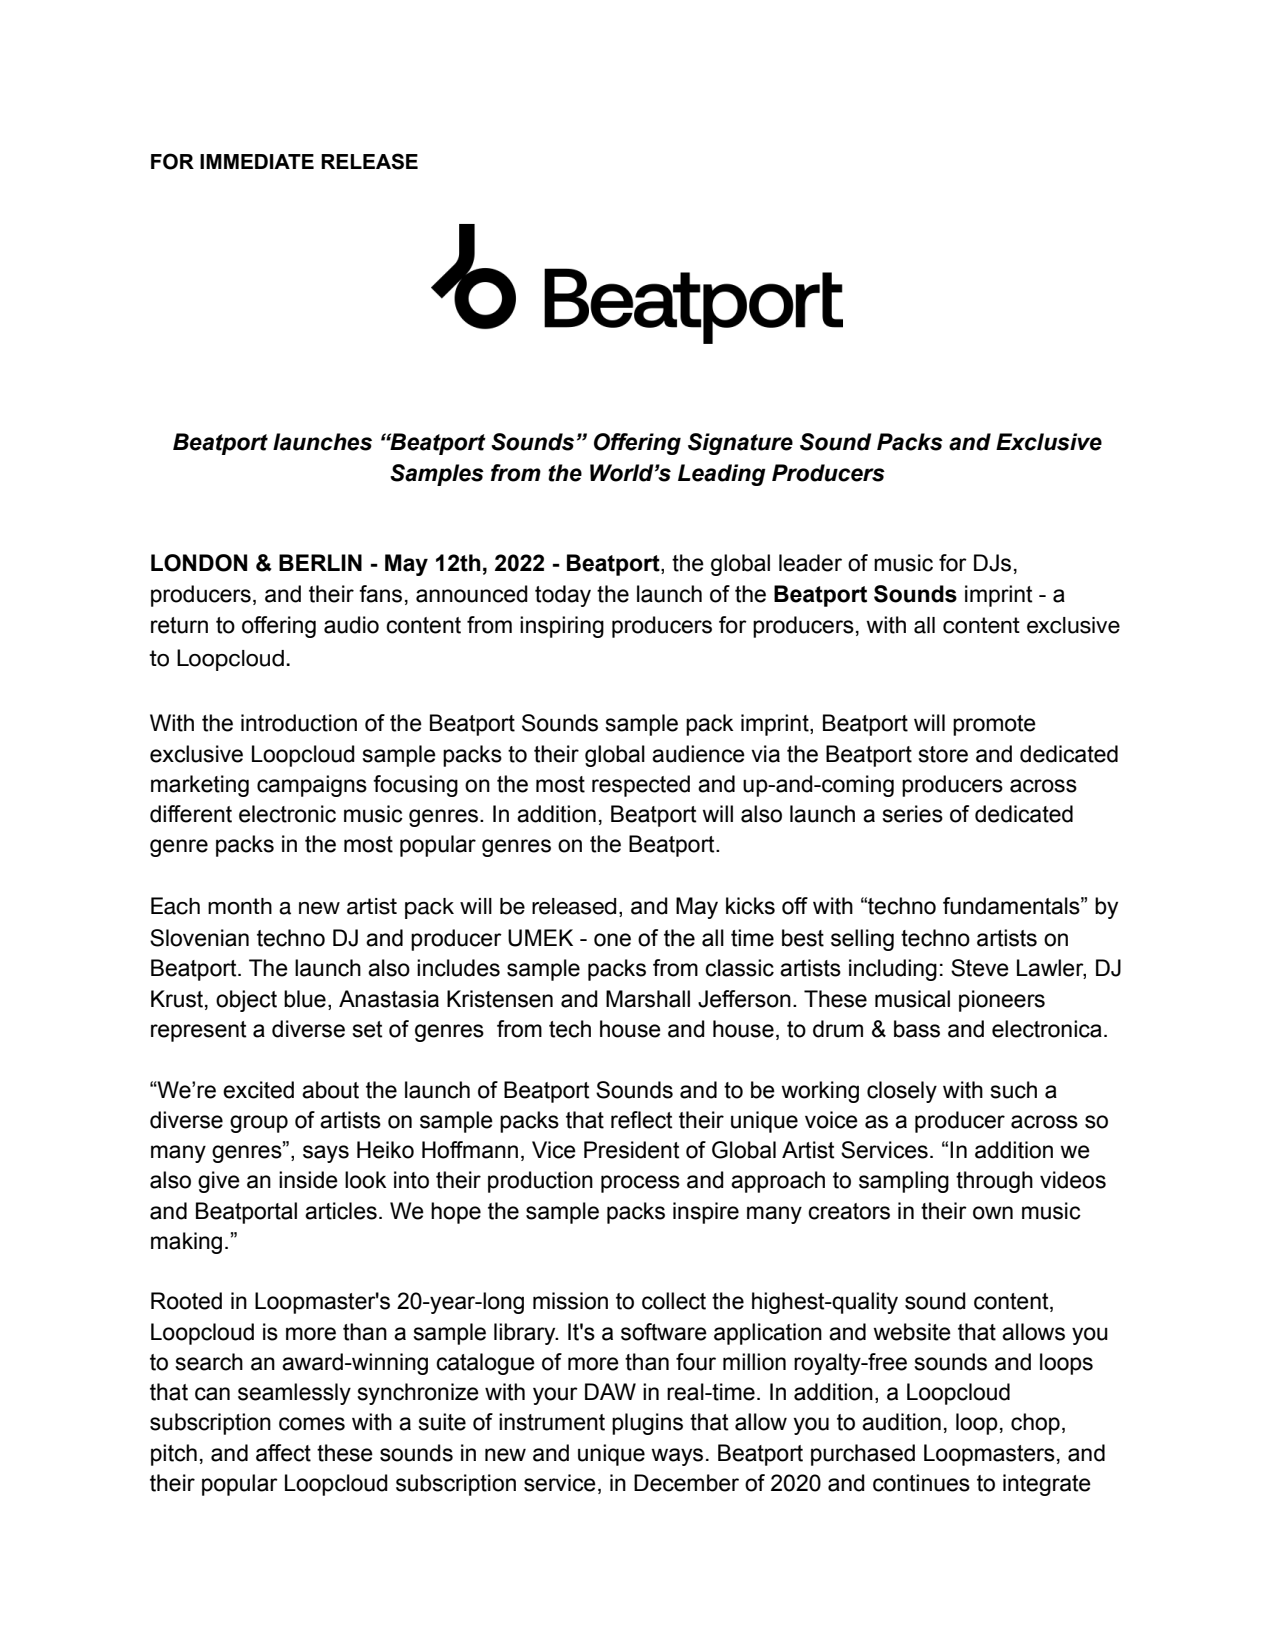 The height and width of the document is (1648, 1274). What do you see at coordinates (283, 1453) in the document?
I see `affect` at bounding box center [283, 1453].
